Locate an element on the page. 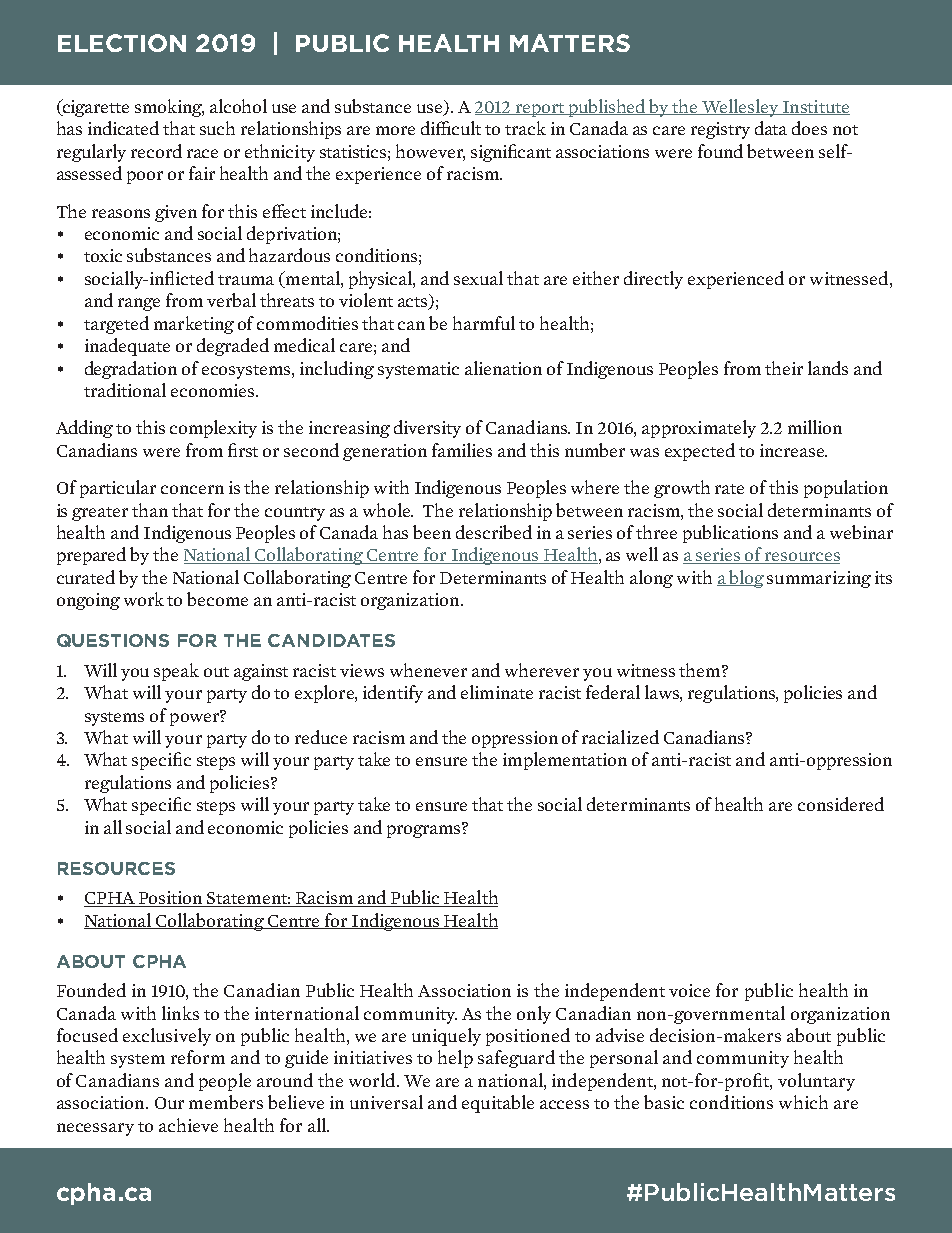 The height and width of the page is (1233, 952). smoking is located at coordinates (169, 108).
